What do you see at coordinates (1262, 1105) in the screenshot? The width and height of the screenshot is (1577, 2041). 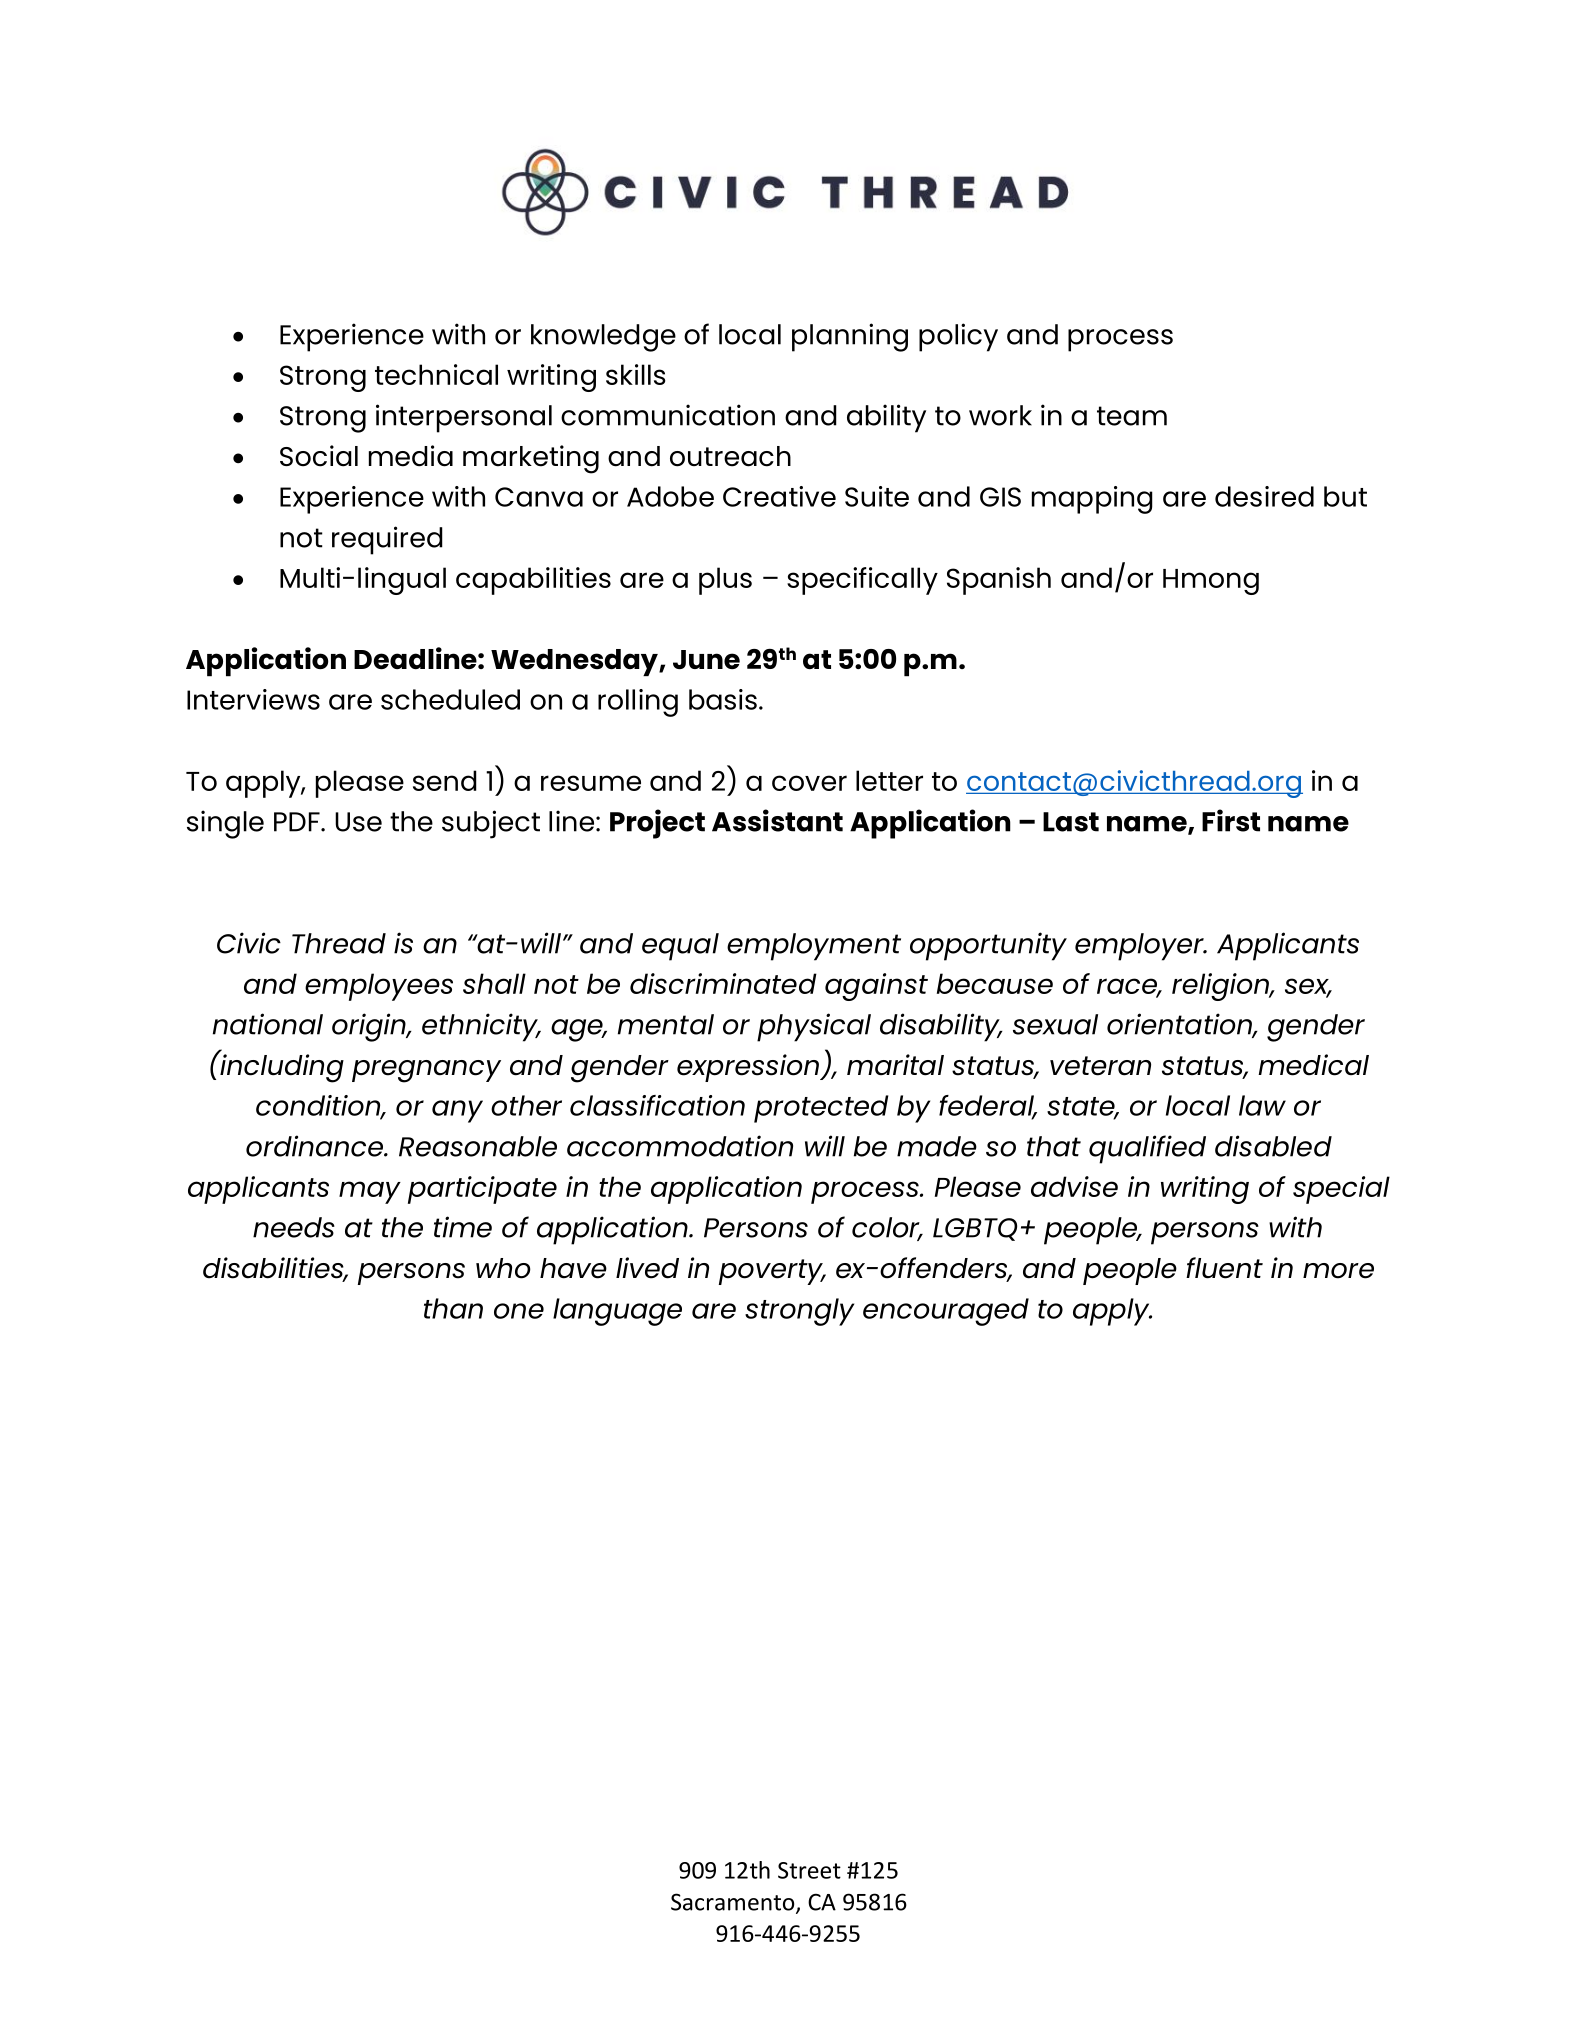 I see `law` at bounding box center [1262, 1105].
